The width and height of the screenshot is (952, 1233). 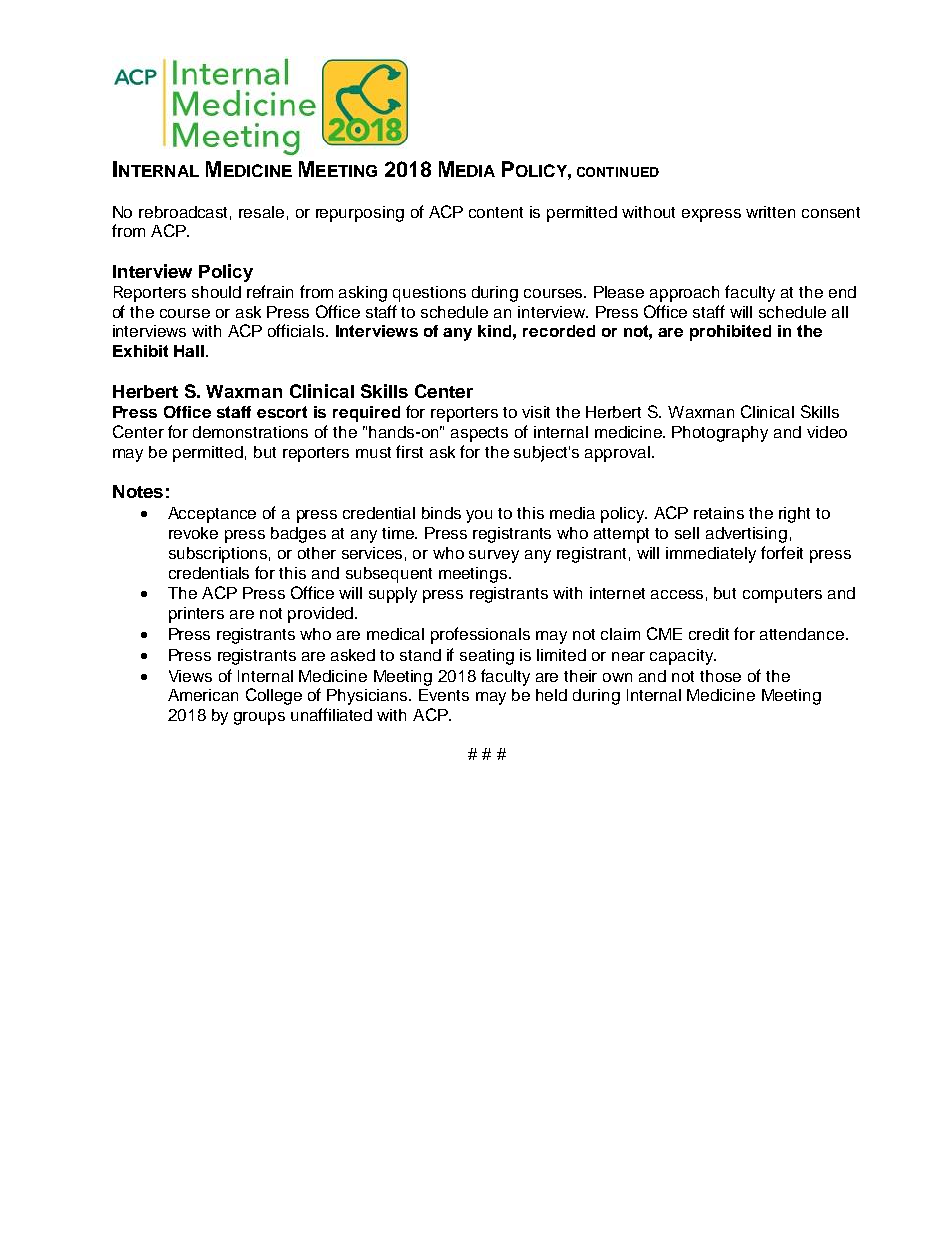 I want to click on aspects, so click(x=479, y=434).
